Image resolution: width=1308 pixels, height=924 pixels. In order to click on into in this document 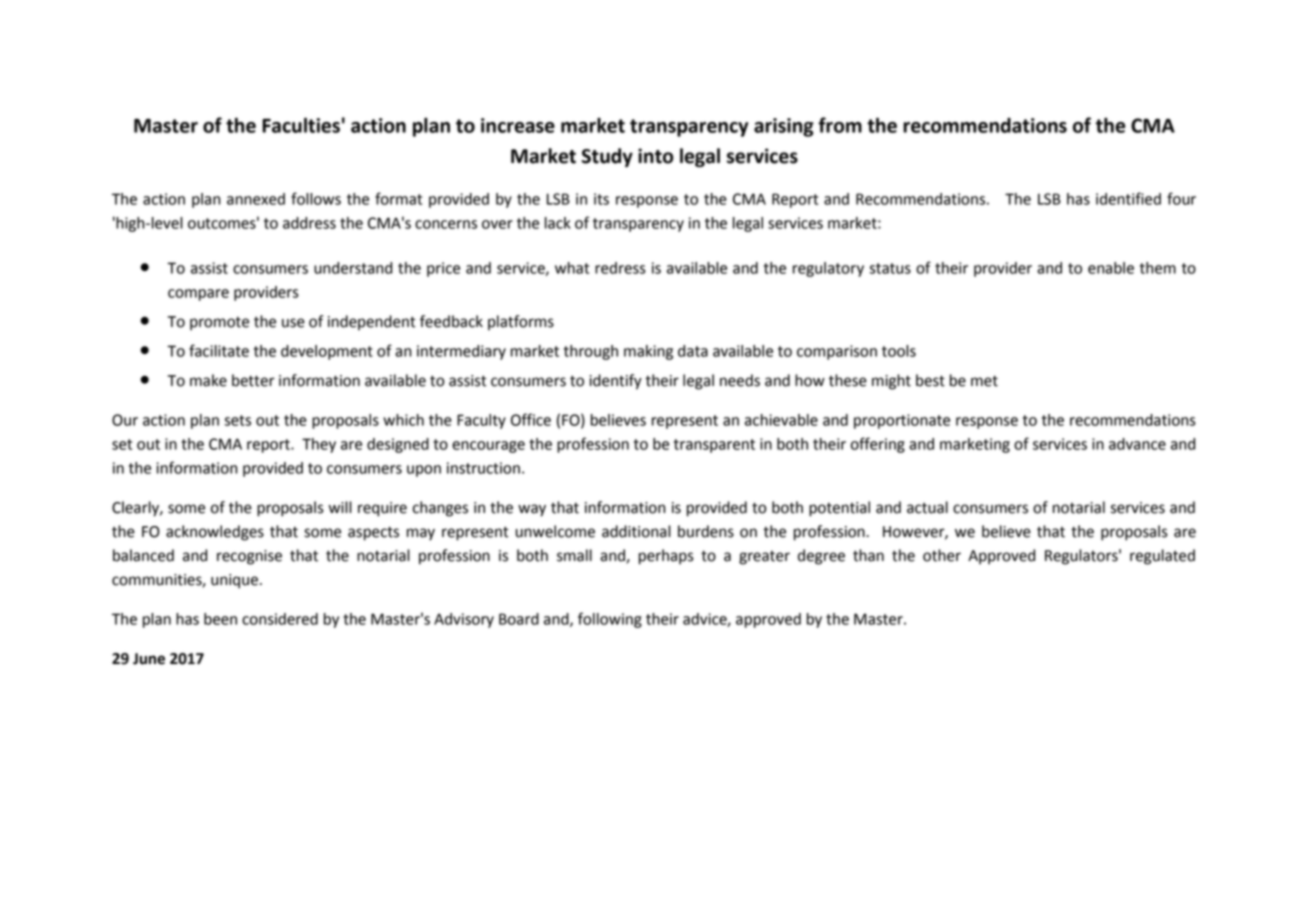, I will do `click(655, 156)`.
